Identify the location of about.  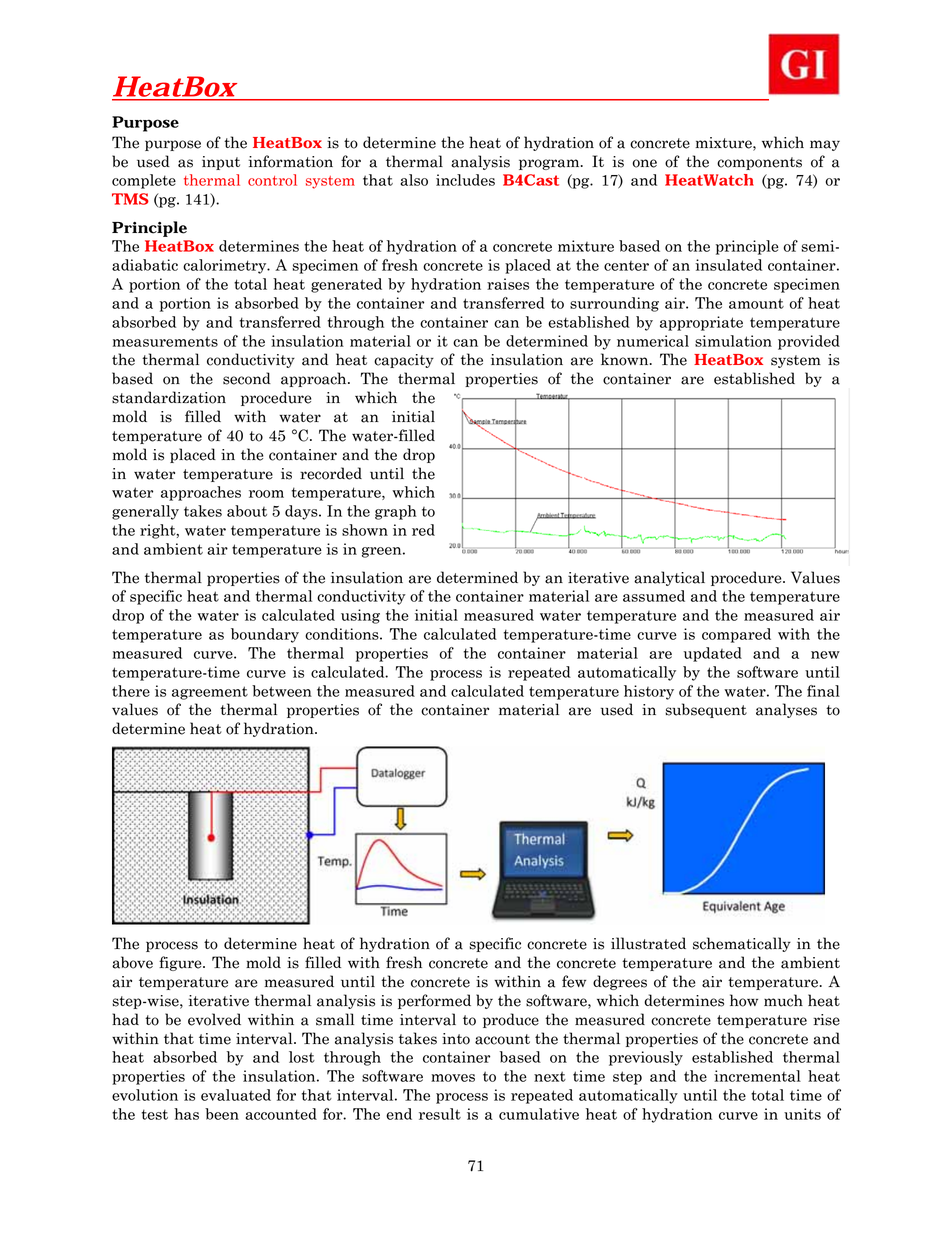
(247, 511).
